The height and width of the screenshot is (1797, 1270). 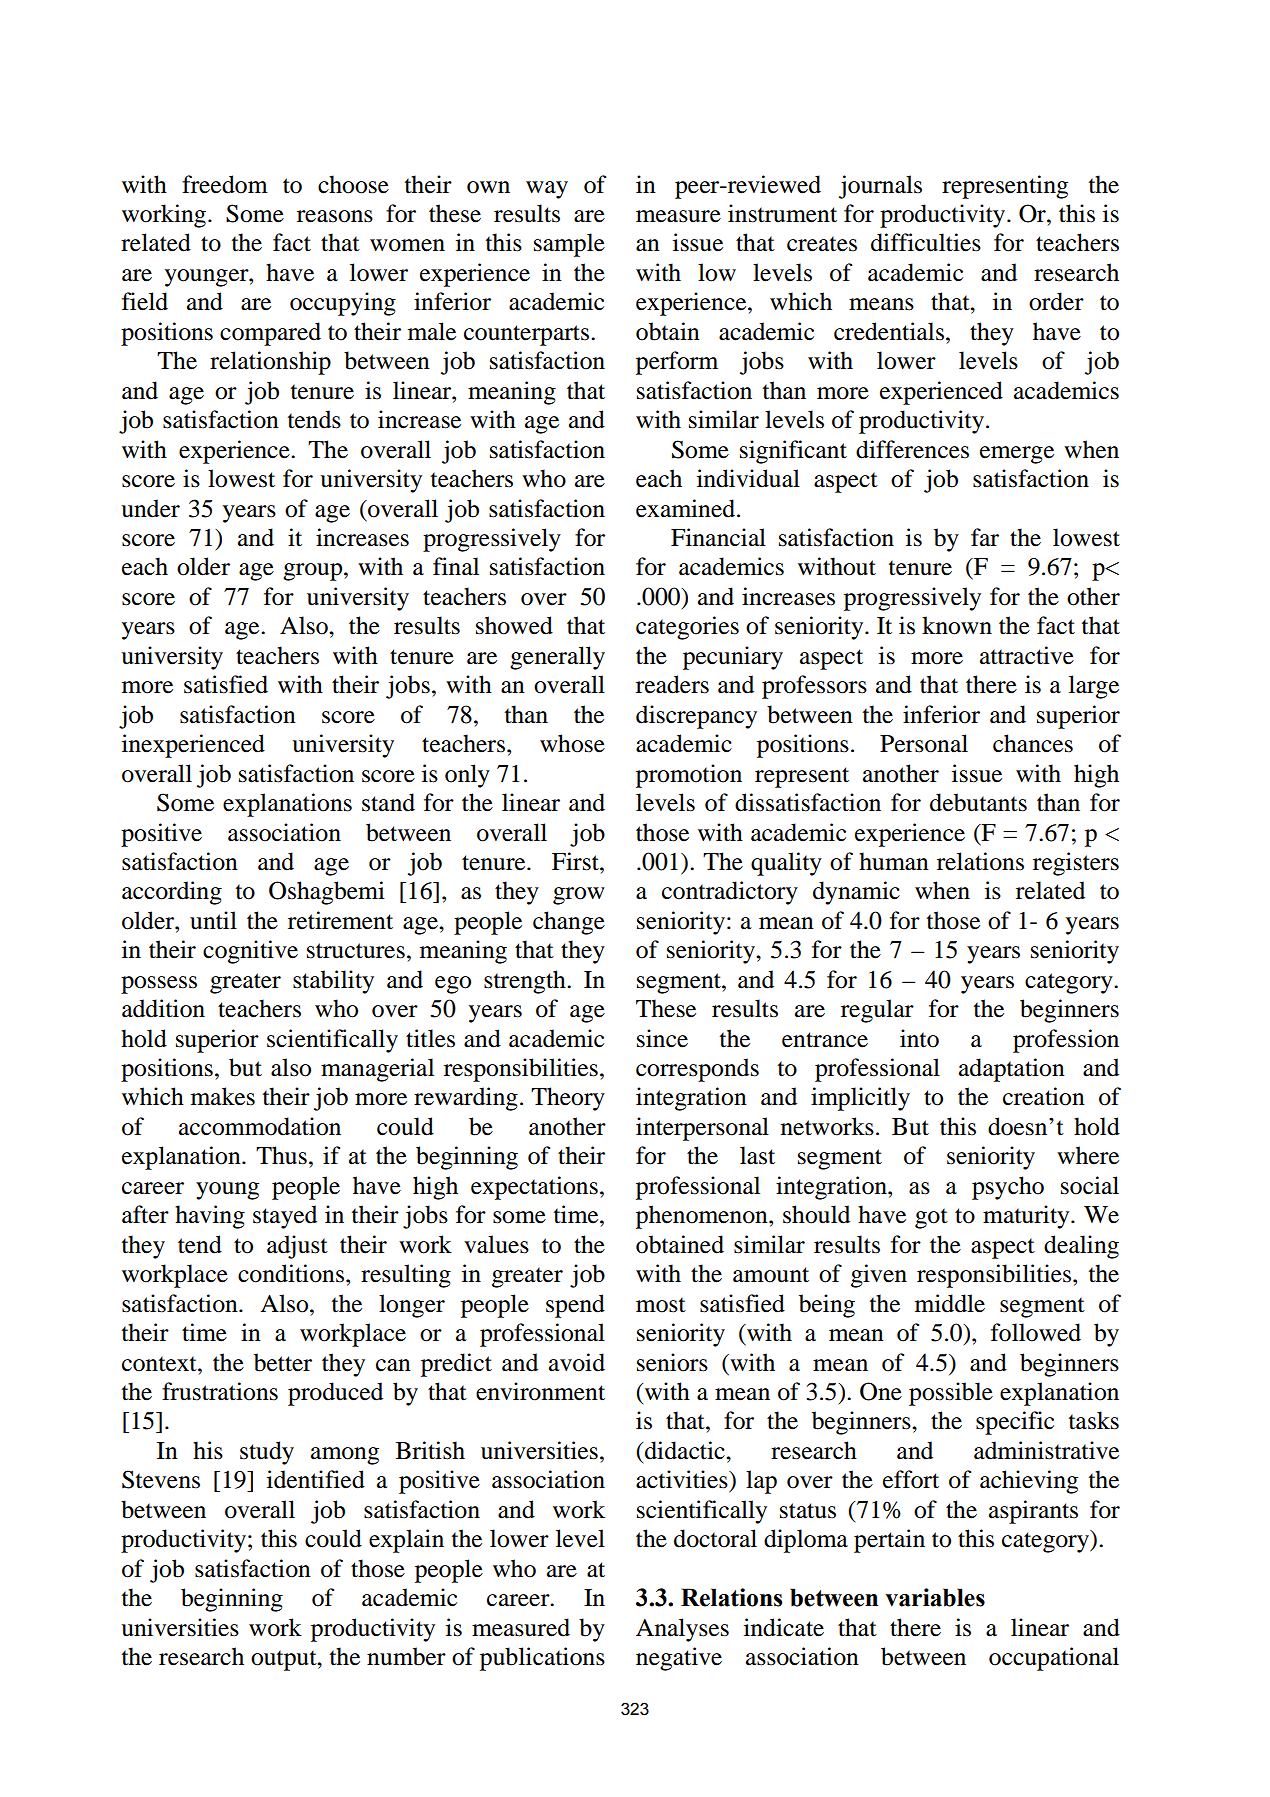 What do you see at coordinates (406, 1656) in the screenshot?
I see `number` at bounding box center [406, 1656].
